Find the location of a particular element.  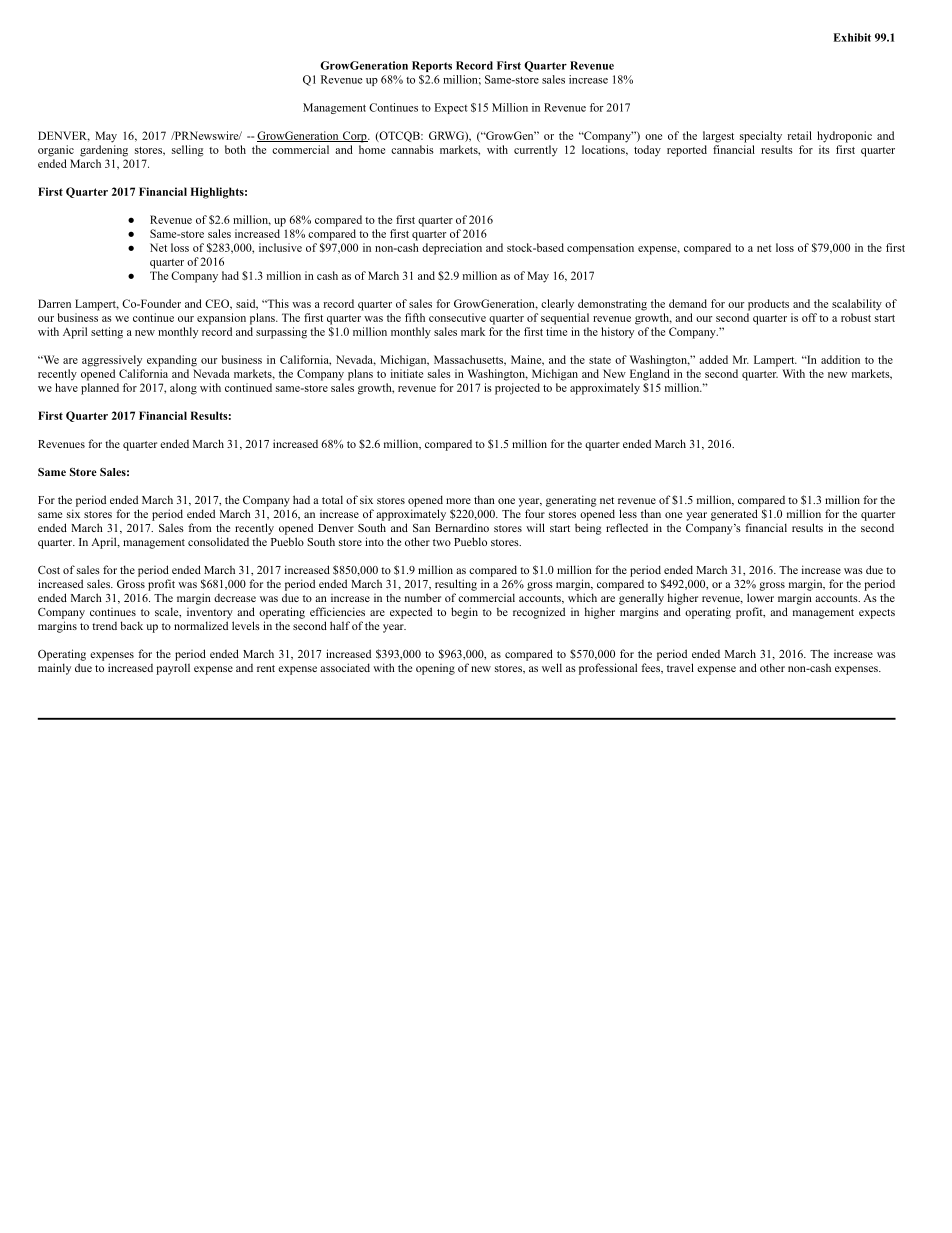

Reports is located at coordinates (432, 66).
